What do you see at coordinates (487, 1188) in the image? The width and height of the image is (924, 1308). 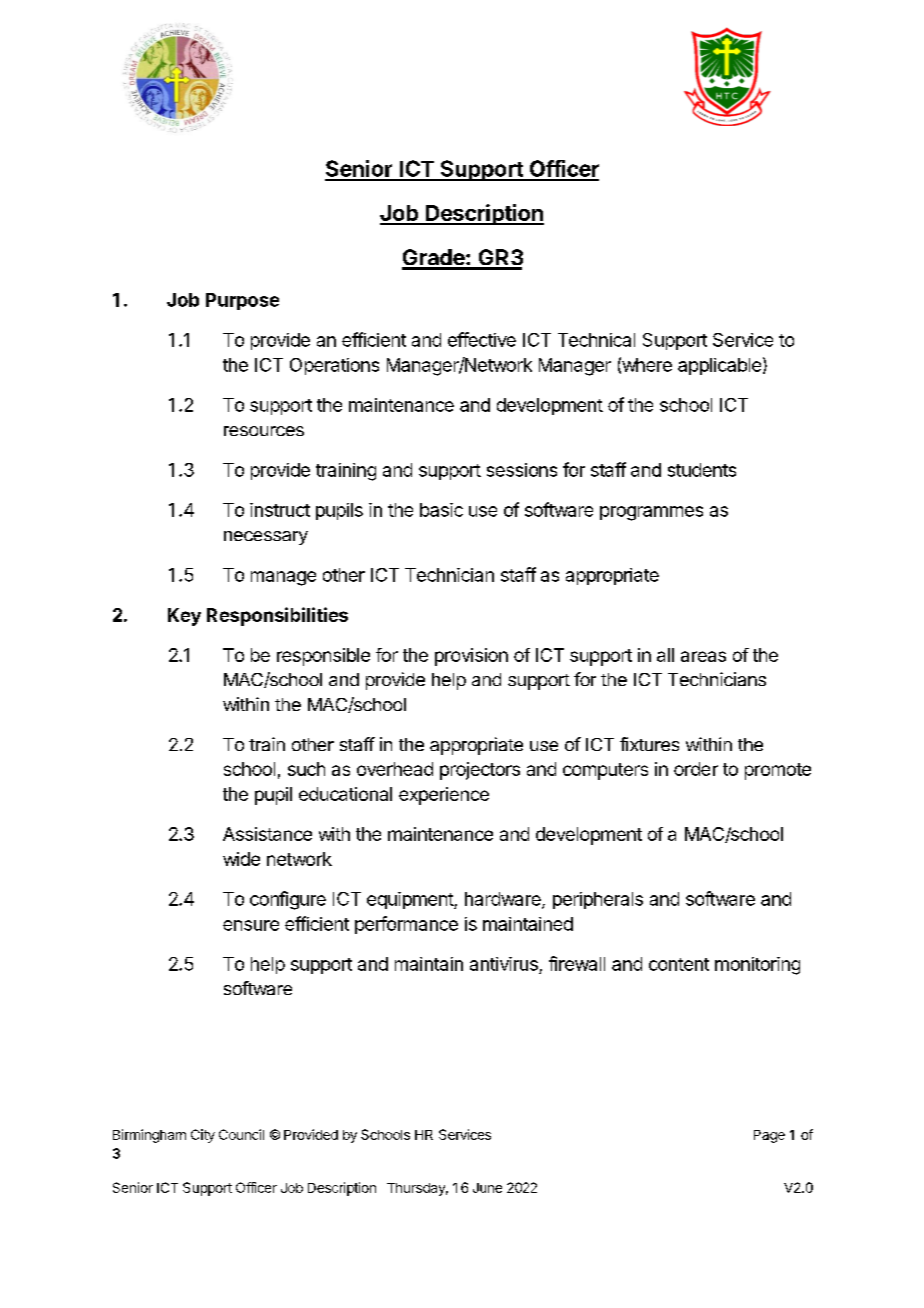 I see `June` at bounding box center [487, 1188].
